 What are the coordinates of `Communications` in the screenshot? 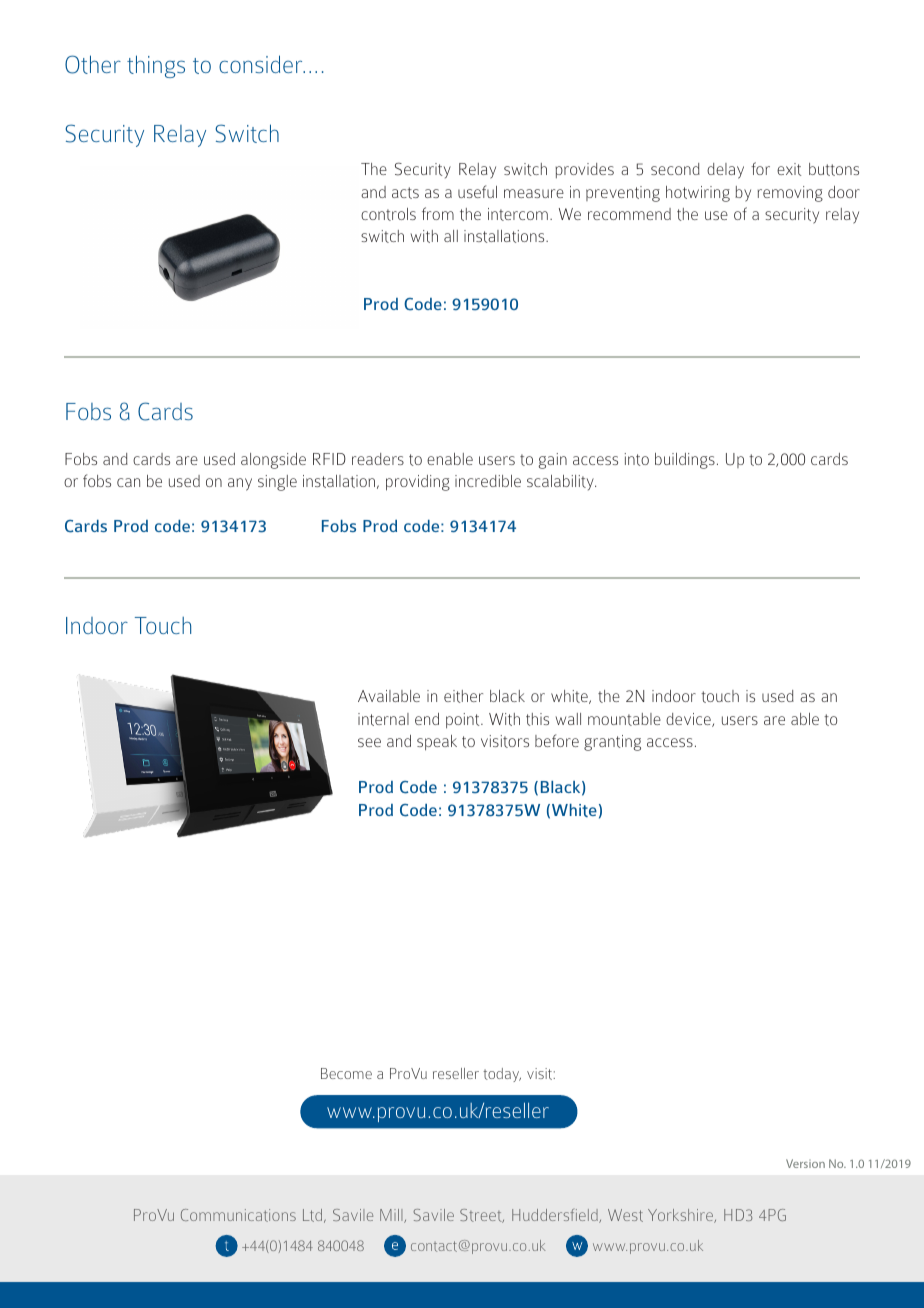 It's located at (238, 1215).
